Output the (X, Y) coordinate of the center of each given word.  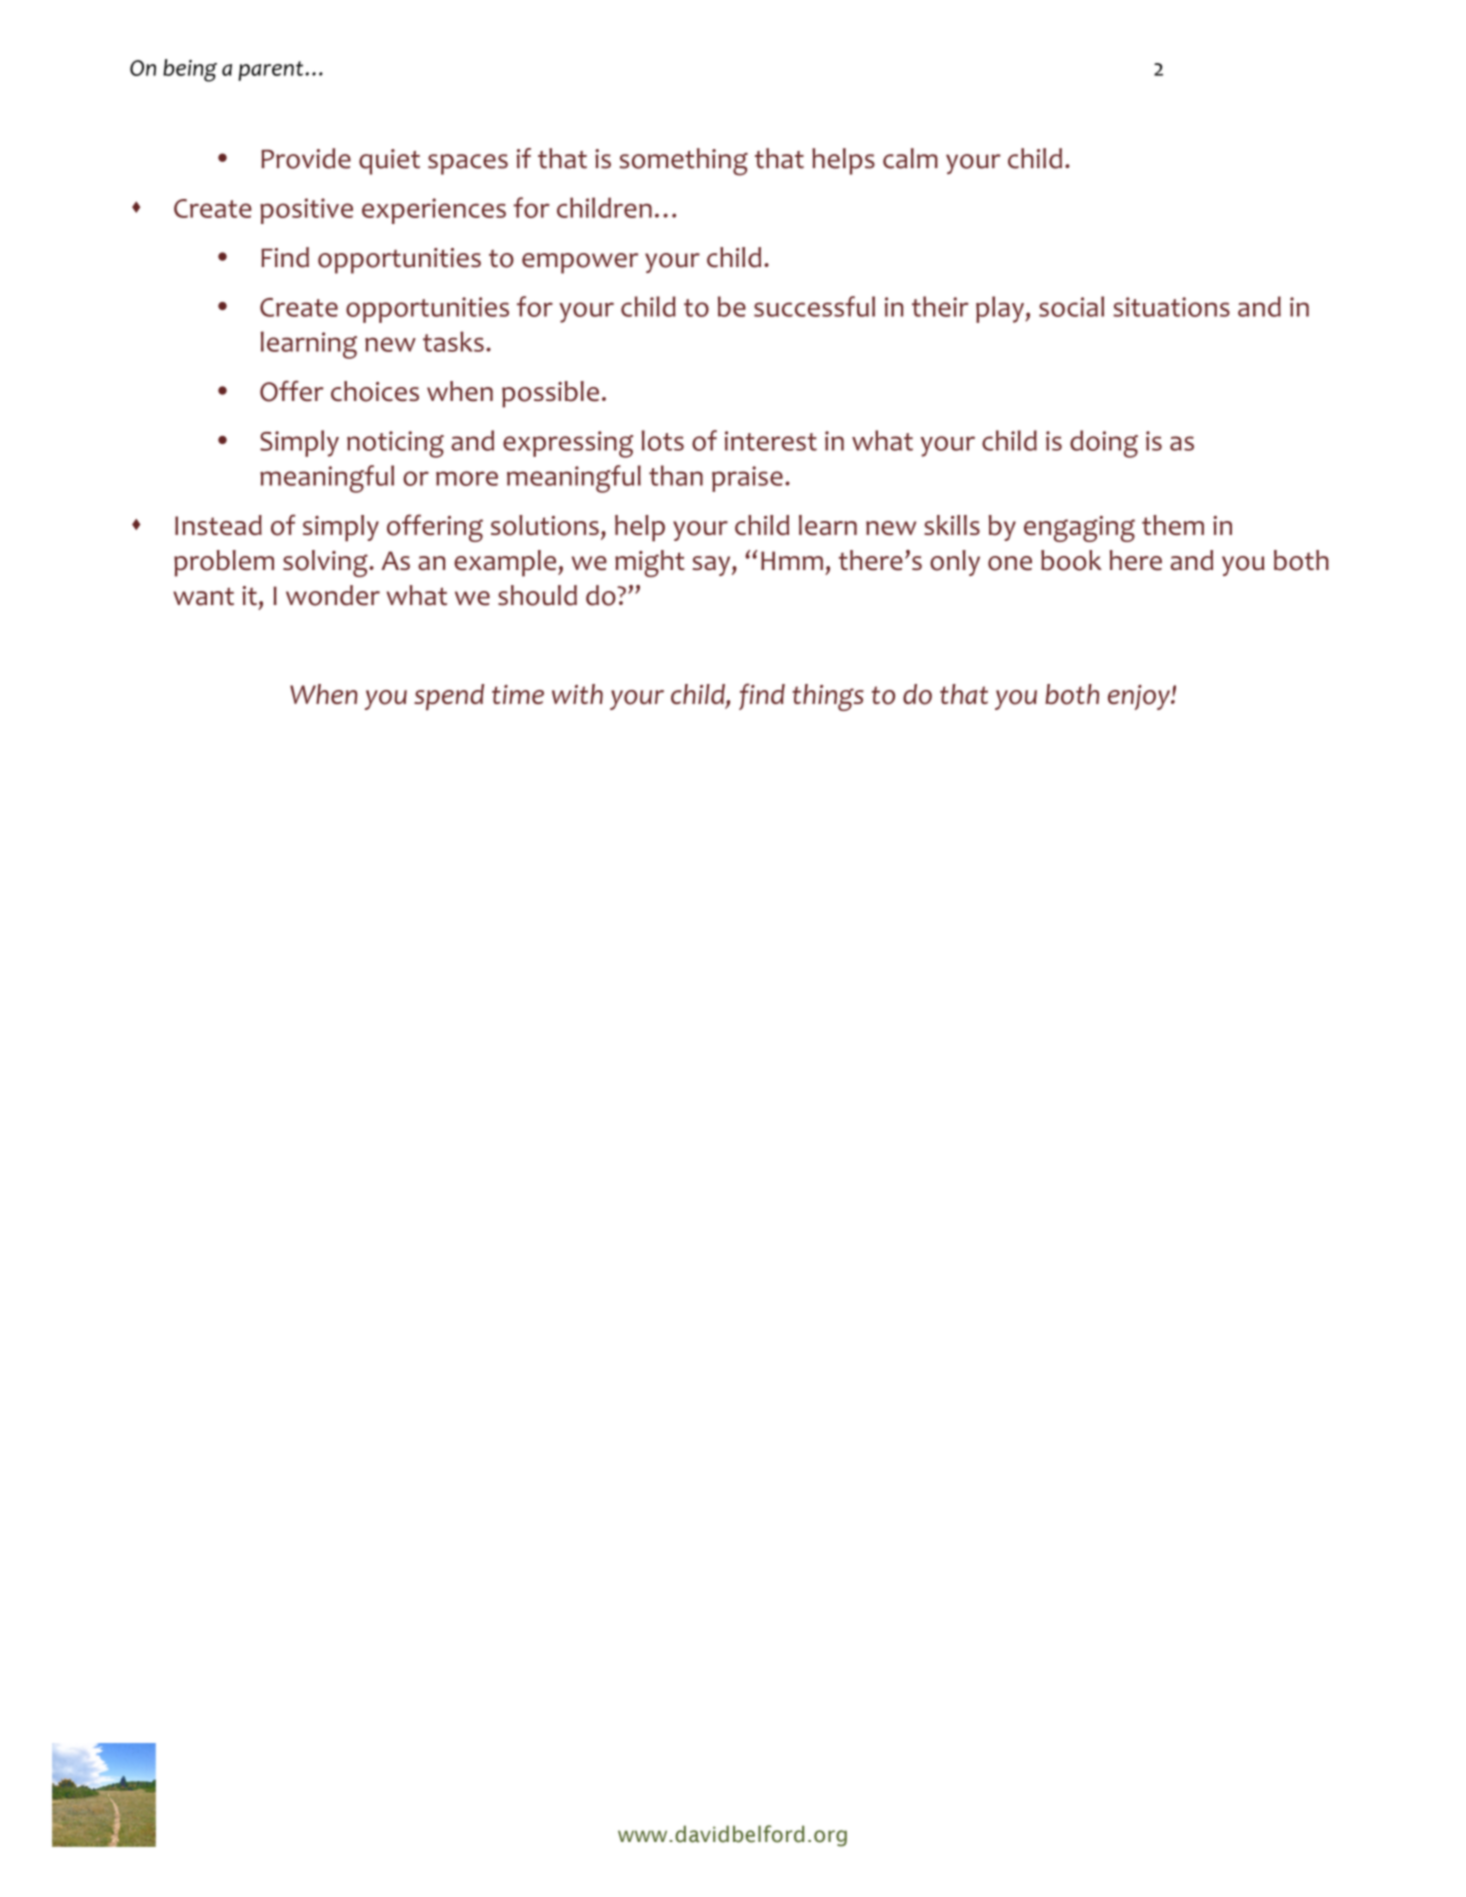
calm (910, 158)
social (1071, 306)
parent (272, 71)
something (683, 162)
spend (449, 697)
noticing (395, 444)
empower (580, 263)
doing (1104, 444)
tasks (453, 341)
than (676, 475)
